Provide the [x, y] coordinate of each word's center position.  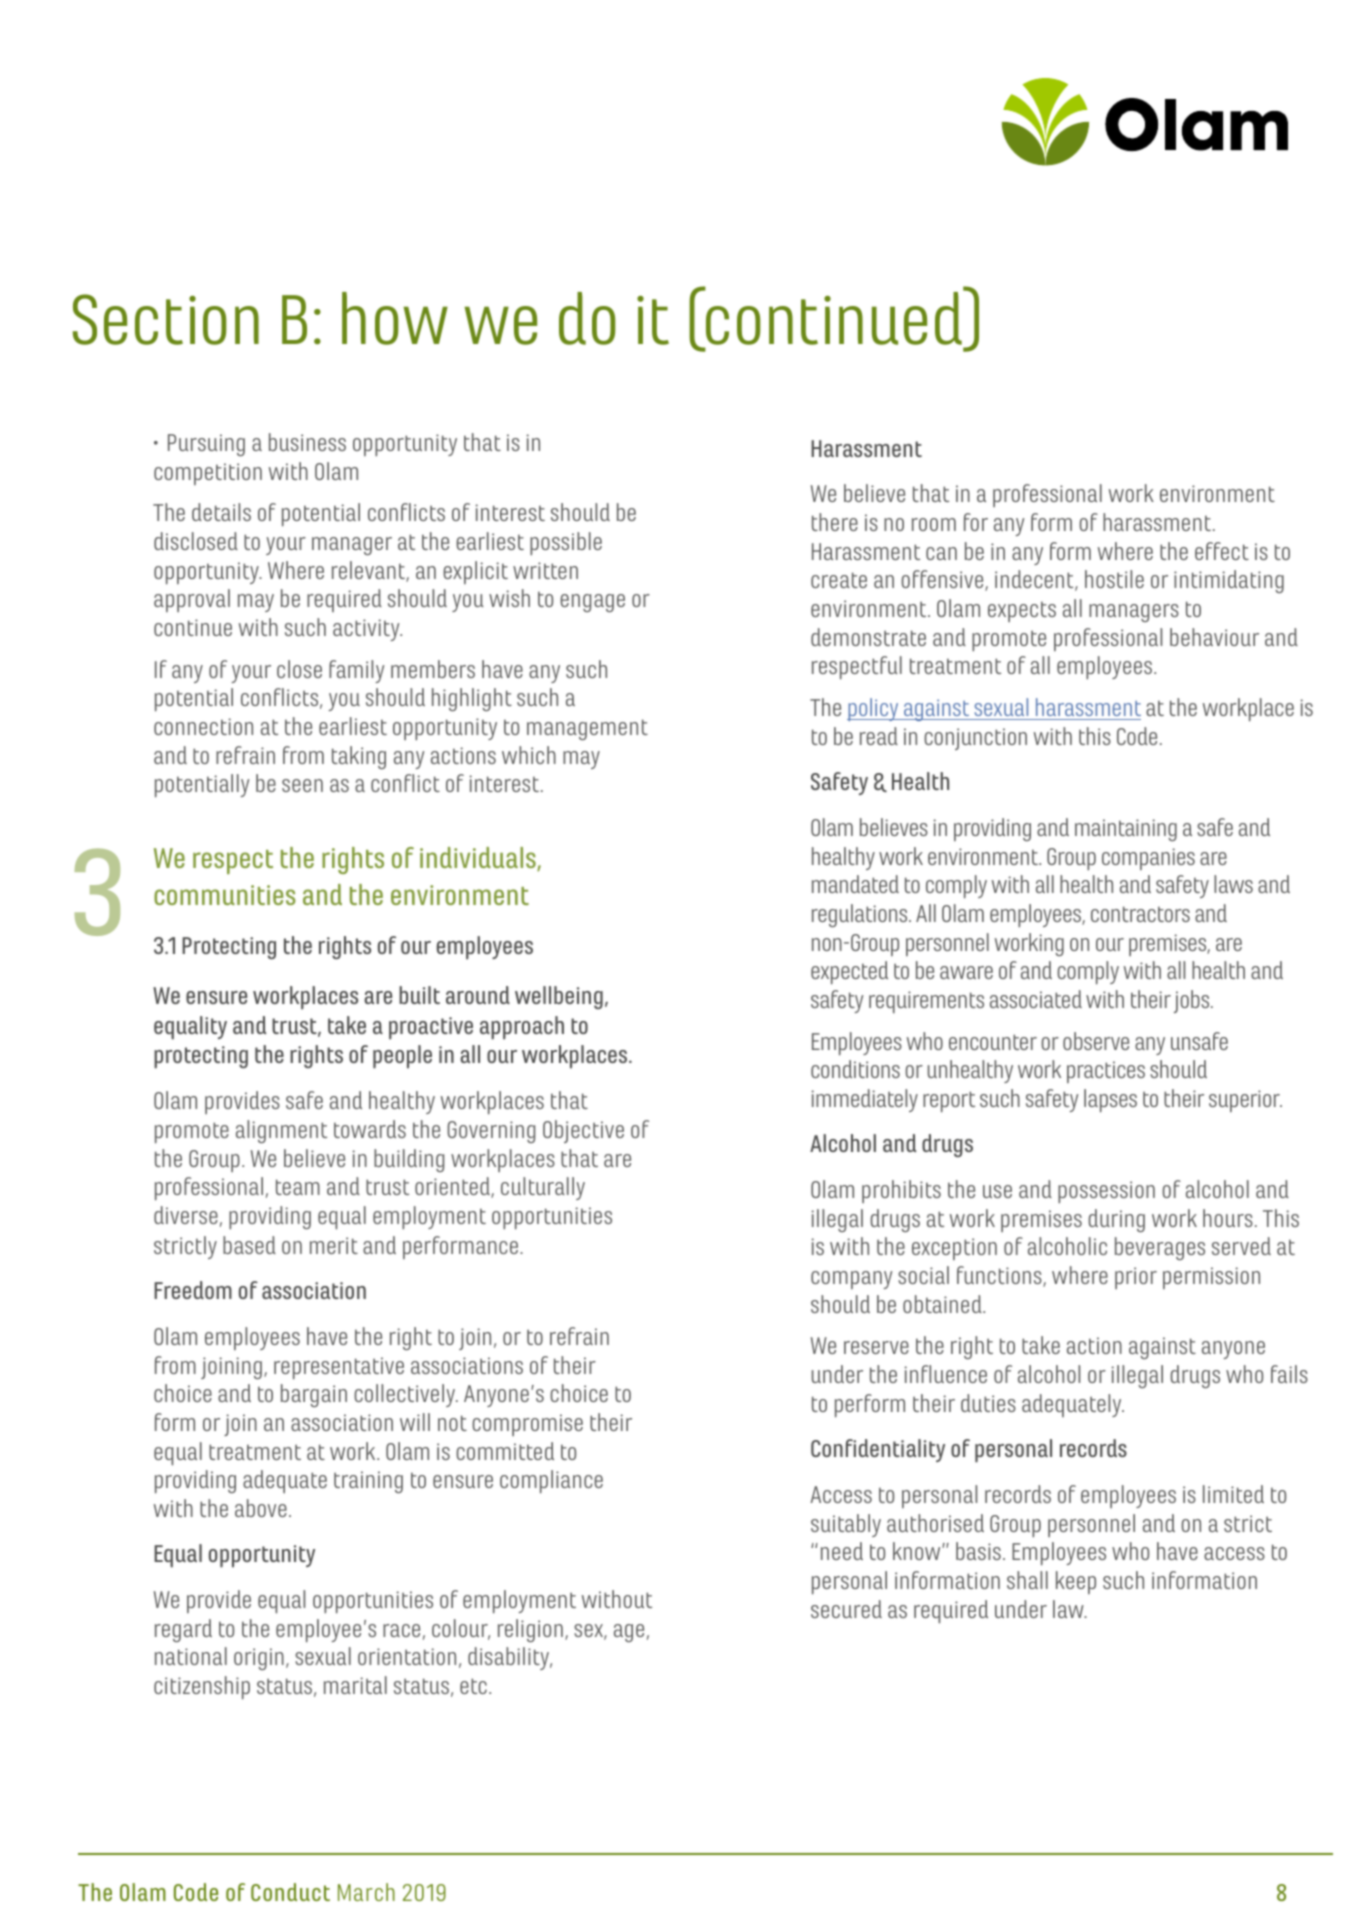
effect [1222, 551]
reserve [876, 1347]
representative [339, 1368]
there [835, 522]
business [307, 442]
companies [1148, 859]
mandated [855, 884]
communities [225, 895]
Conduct [290, 1892]
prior [1136, 1278]
